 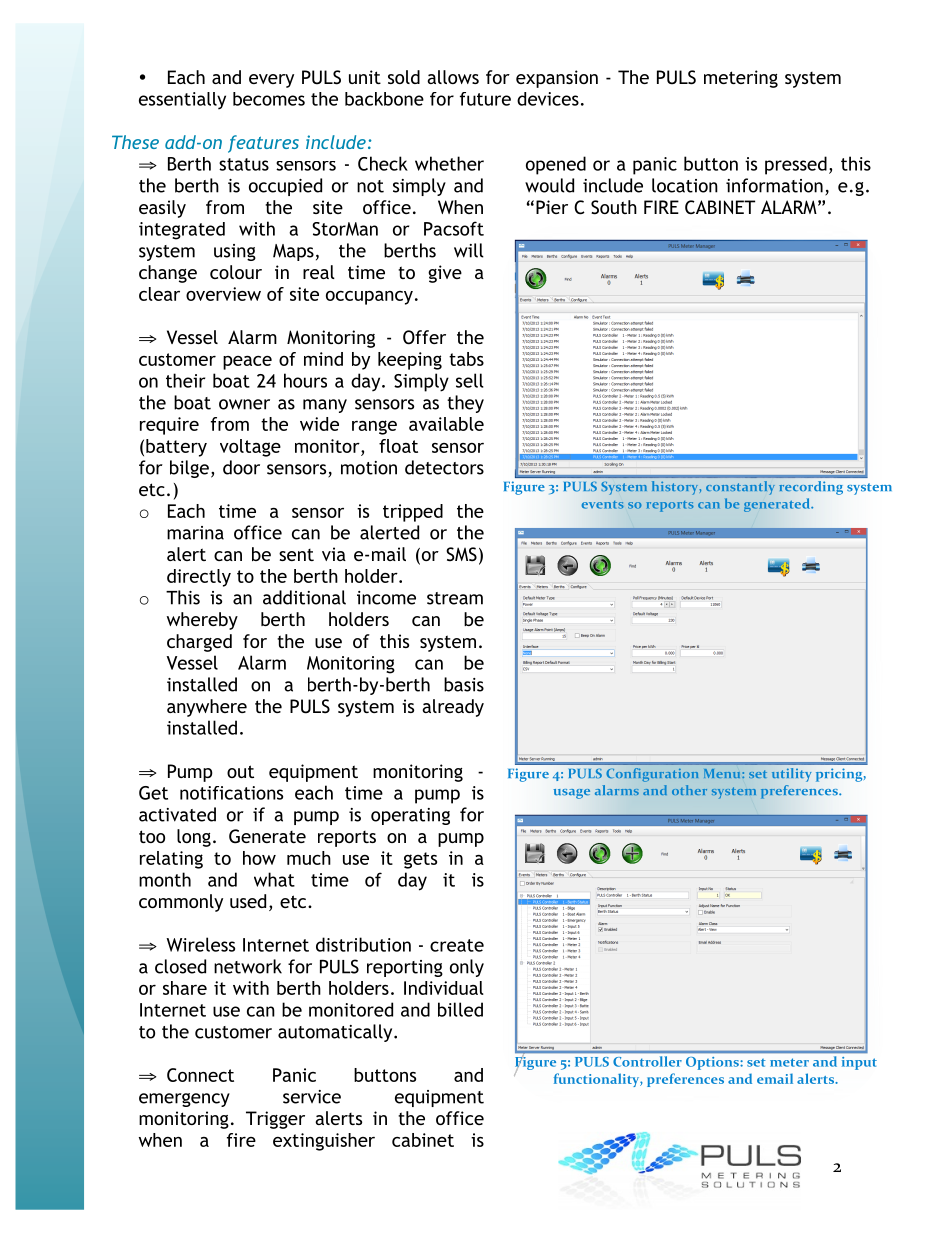 I want to click on events, so click(x=603, y=505).
